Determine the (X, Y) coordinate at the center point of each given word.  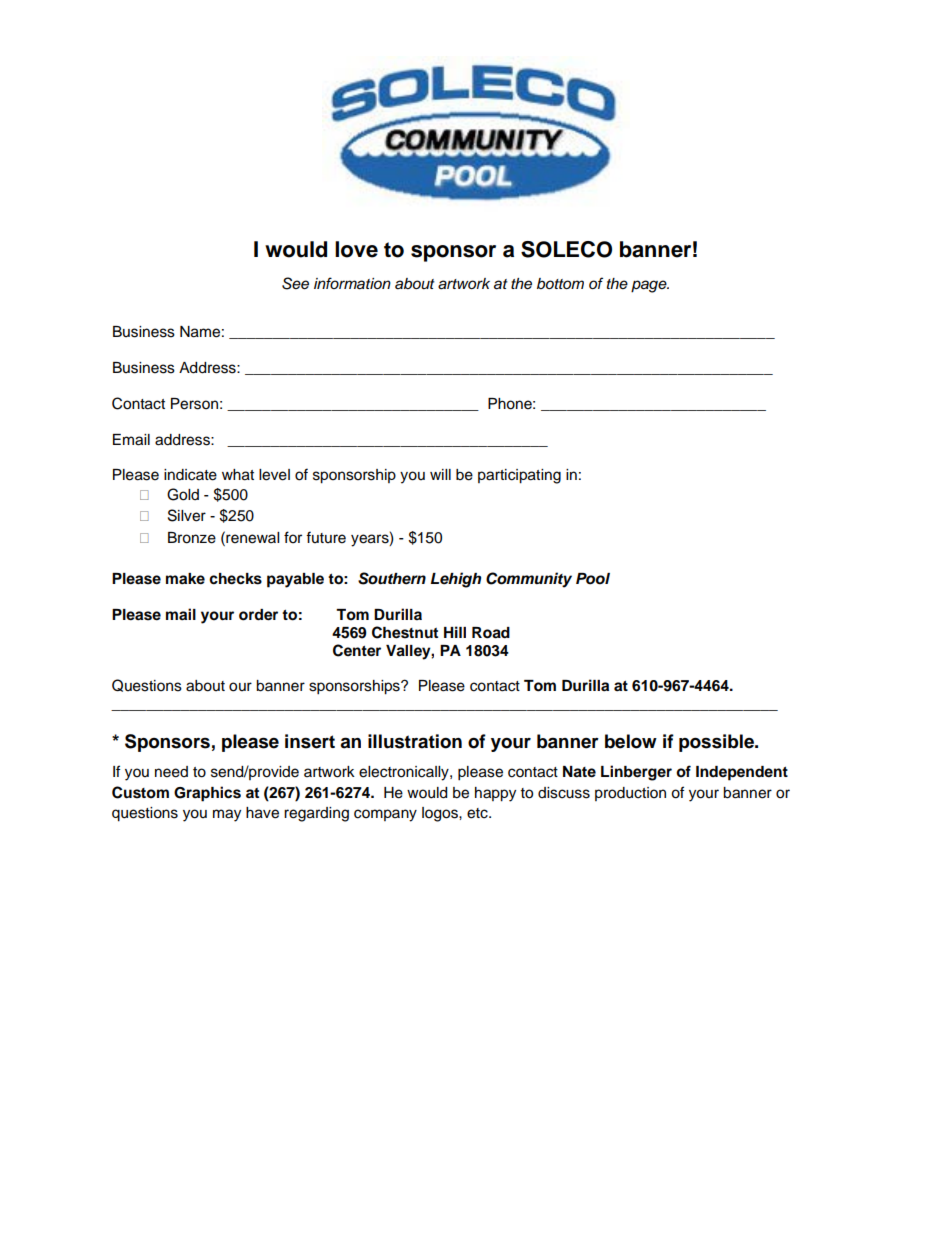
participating (519, 476)
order (258, 615)
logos (441, 814)
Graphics (207, 794)
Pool (593, 579)
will (440, 474)
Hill (455, 632)
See (295, 283)
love (356, 249)
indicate (190, 475)
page (650, 286)
